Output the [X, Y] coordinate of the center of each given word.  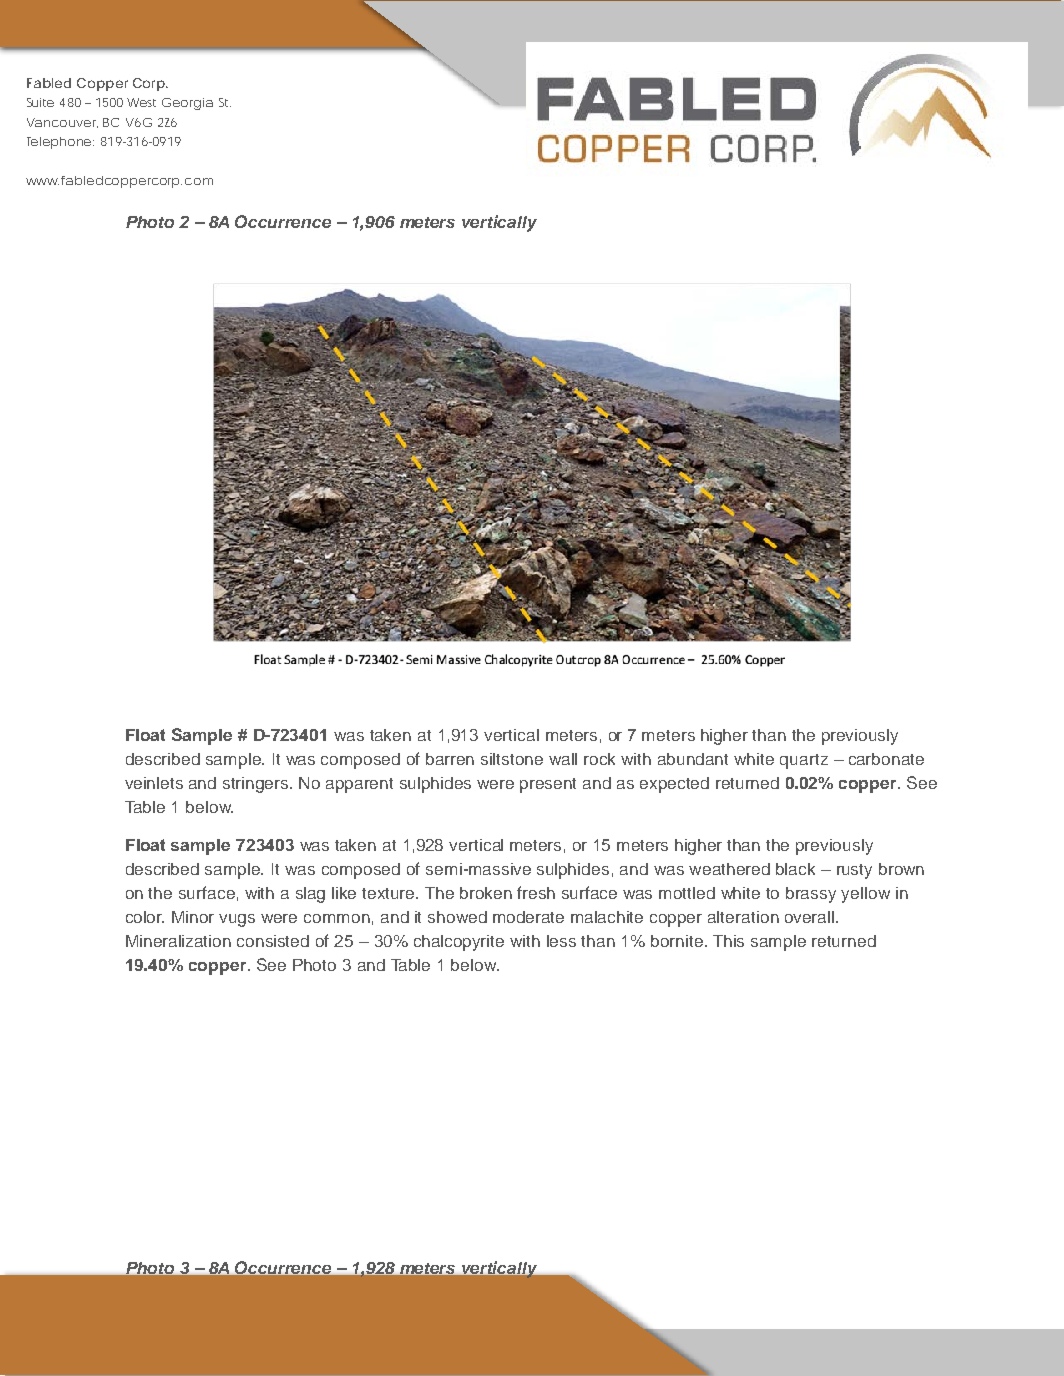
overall [811, 917]
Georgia [187, 104]
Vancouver [62, 123]
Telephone [60, 143]
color [145, 917]
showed [457, 917]
